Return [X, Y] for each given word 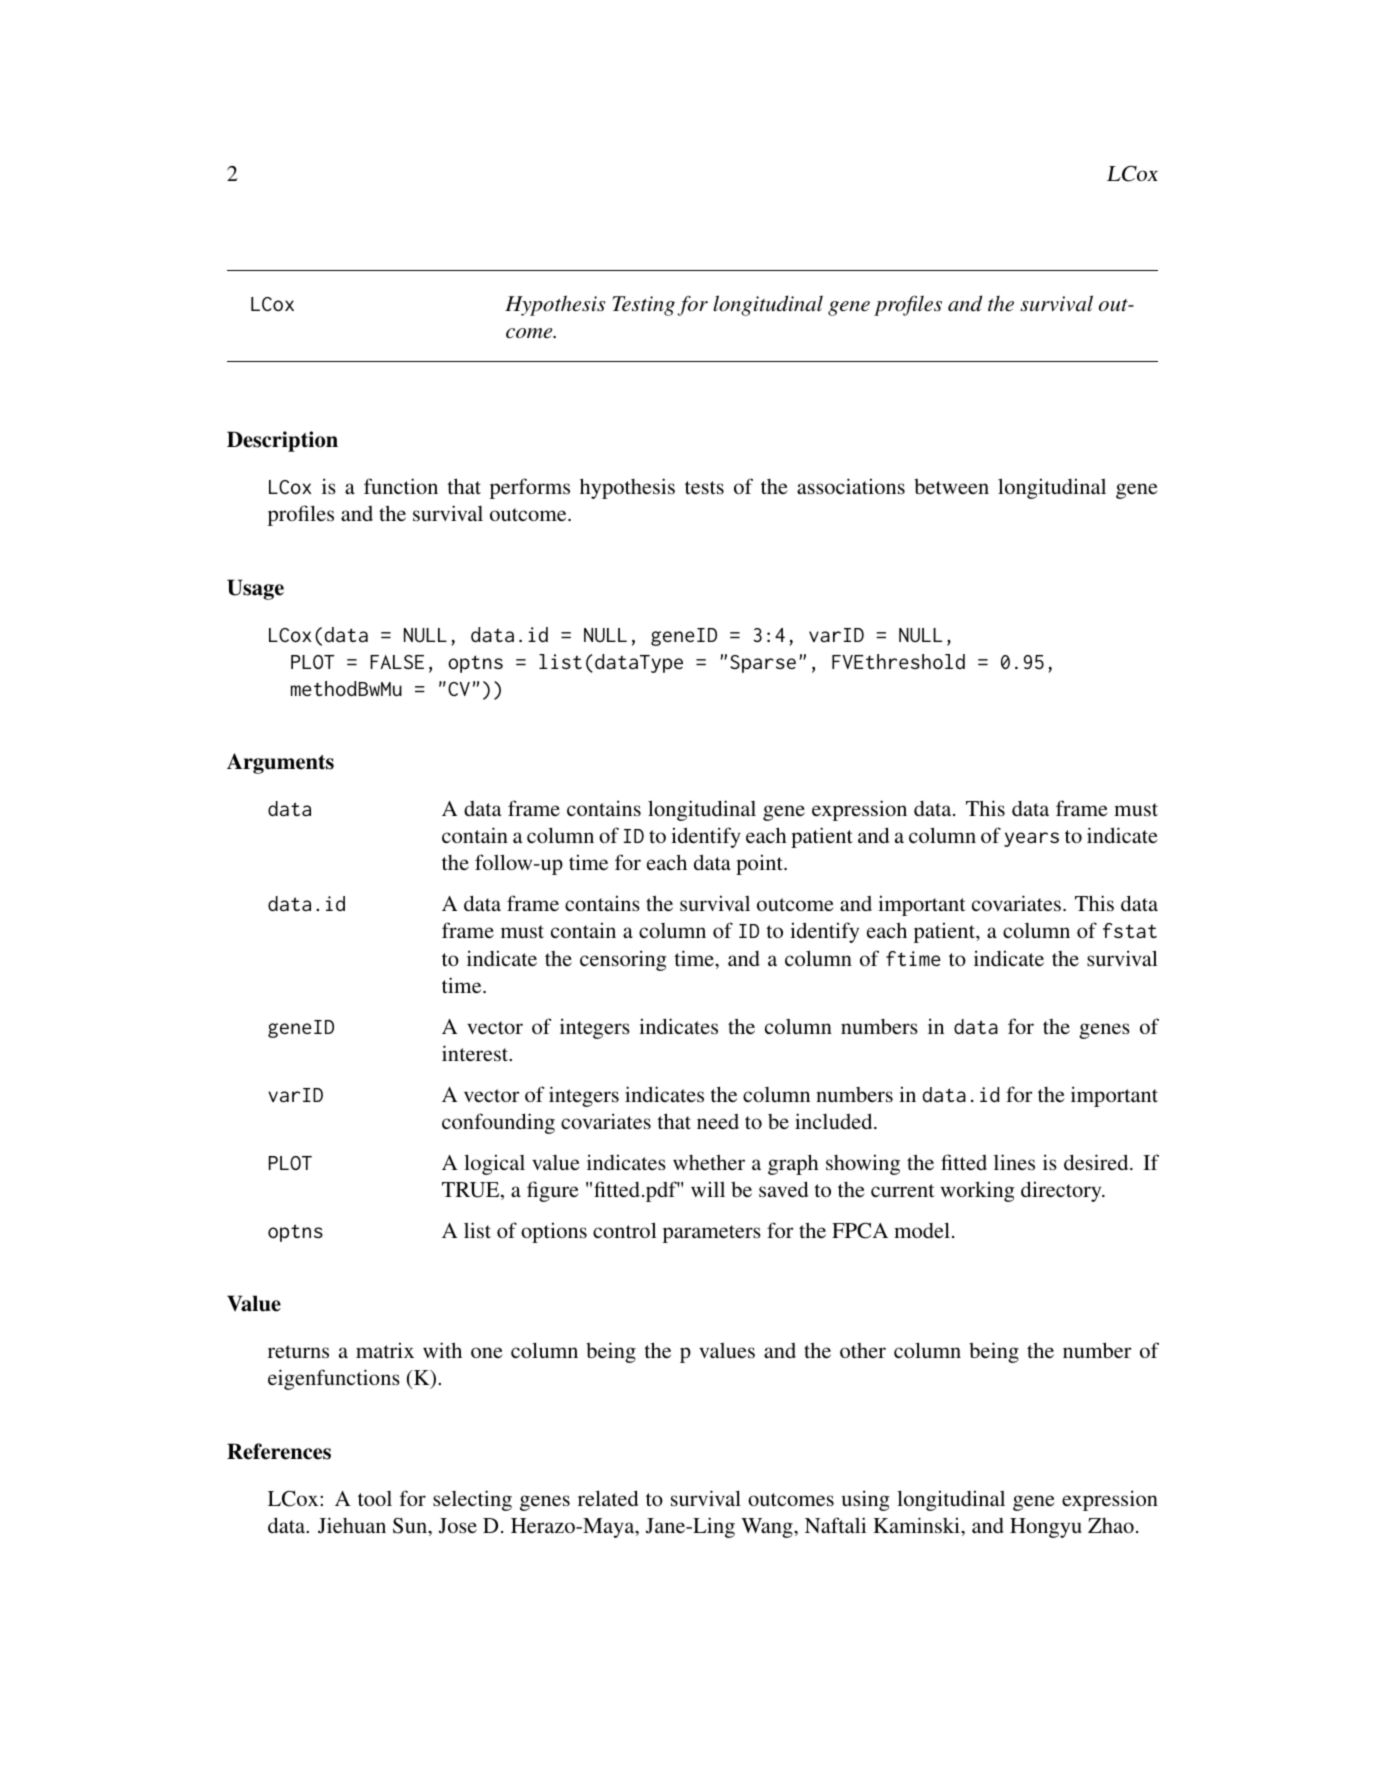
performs [530, 488]
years [1031, 839]
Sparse [763, 664]
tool [375, 1498]
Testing [643, 306]
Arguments [280, 763]
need [718, 1121]
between [951, 486]
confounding [498, 1123]
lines [1014, 1162]
